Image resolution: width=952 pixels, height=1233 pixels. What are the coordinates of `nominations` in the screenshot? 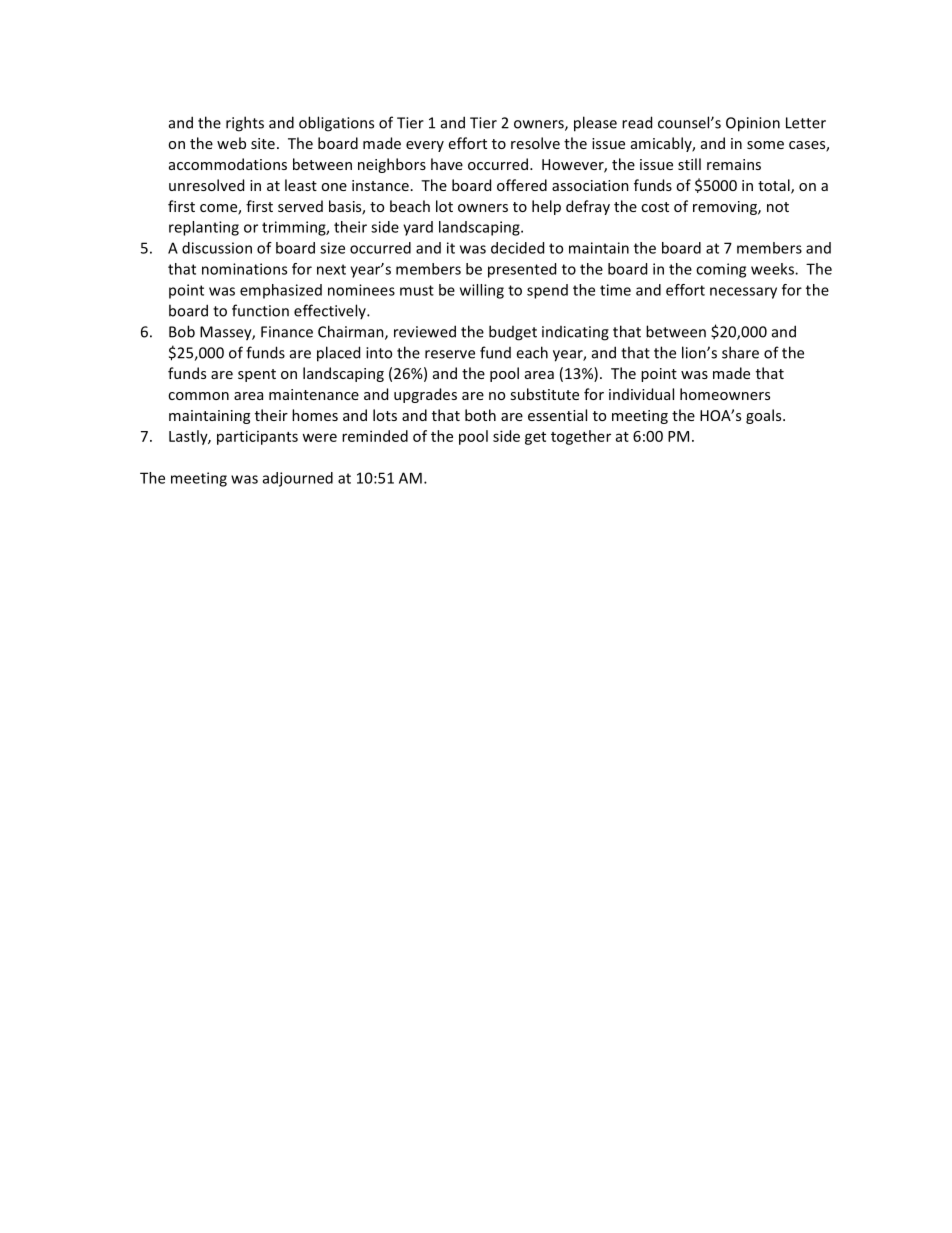 It's located at (244, 269).
